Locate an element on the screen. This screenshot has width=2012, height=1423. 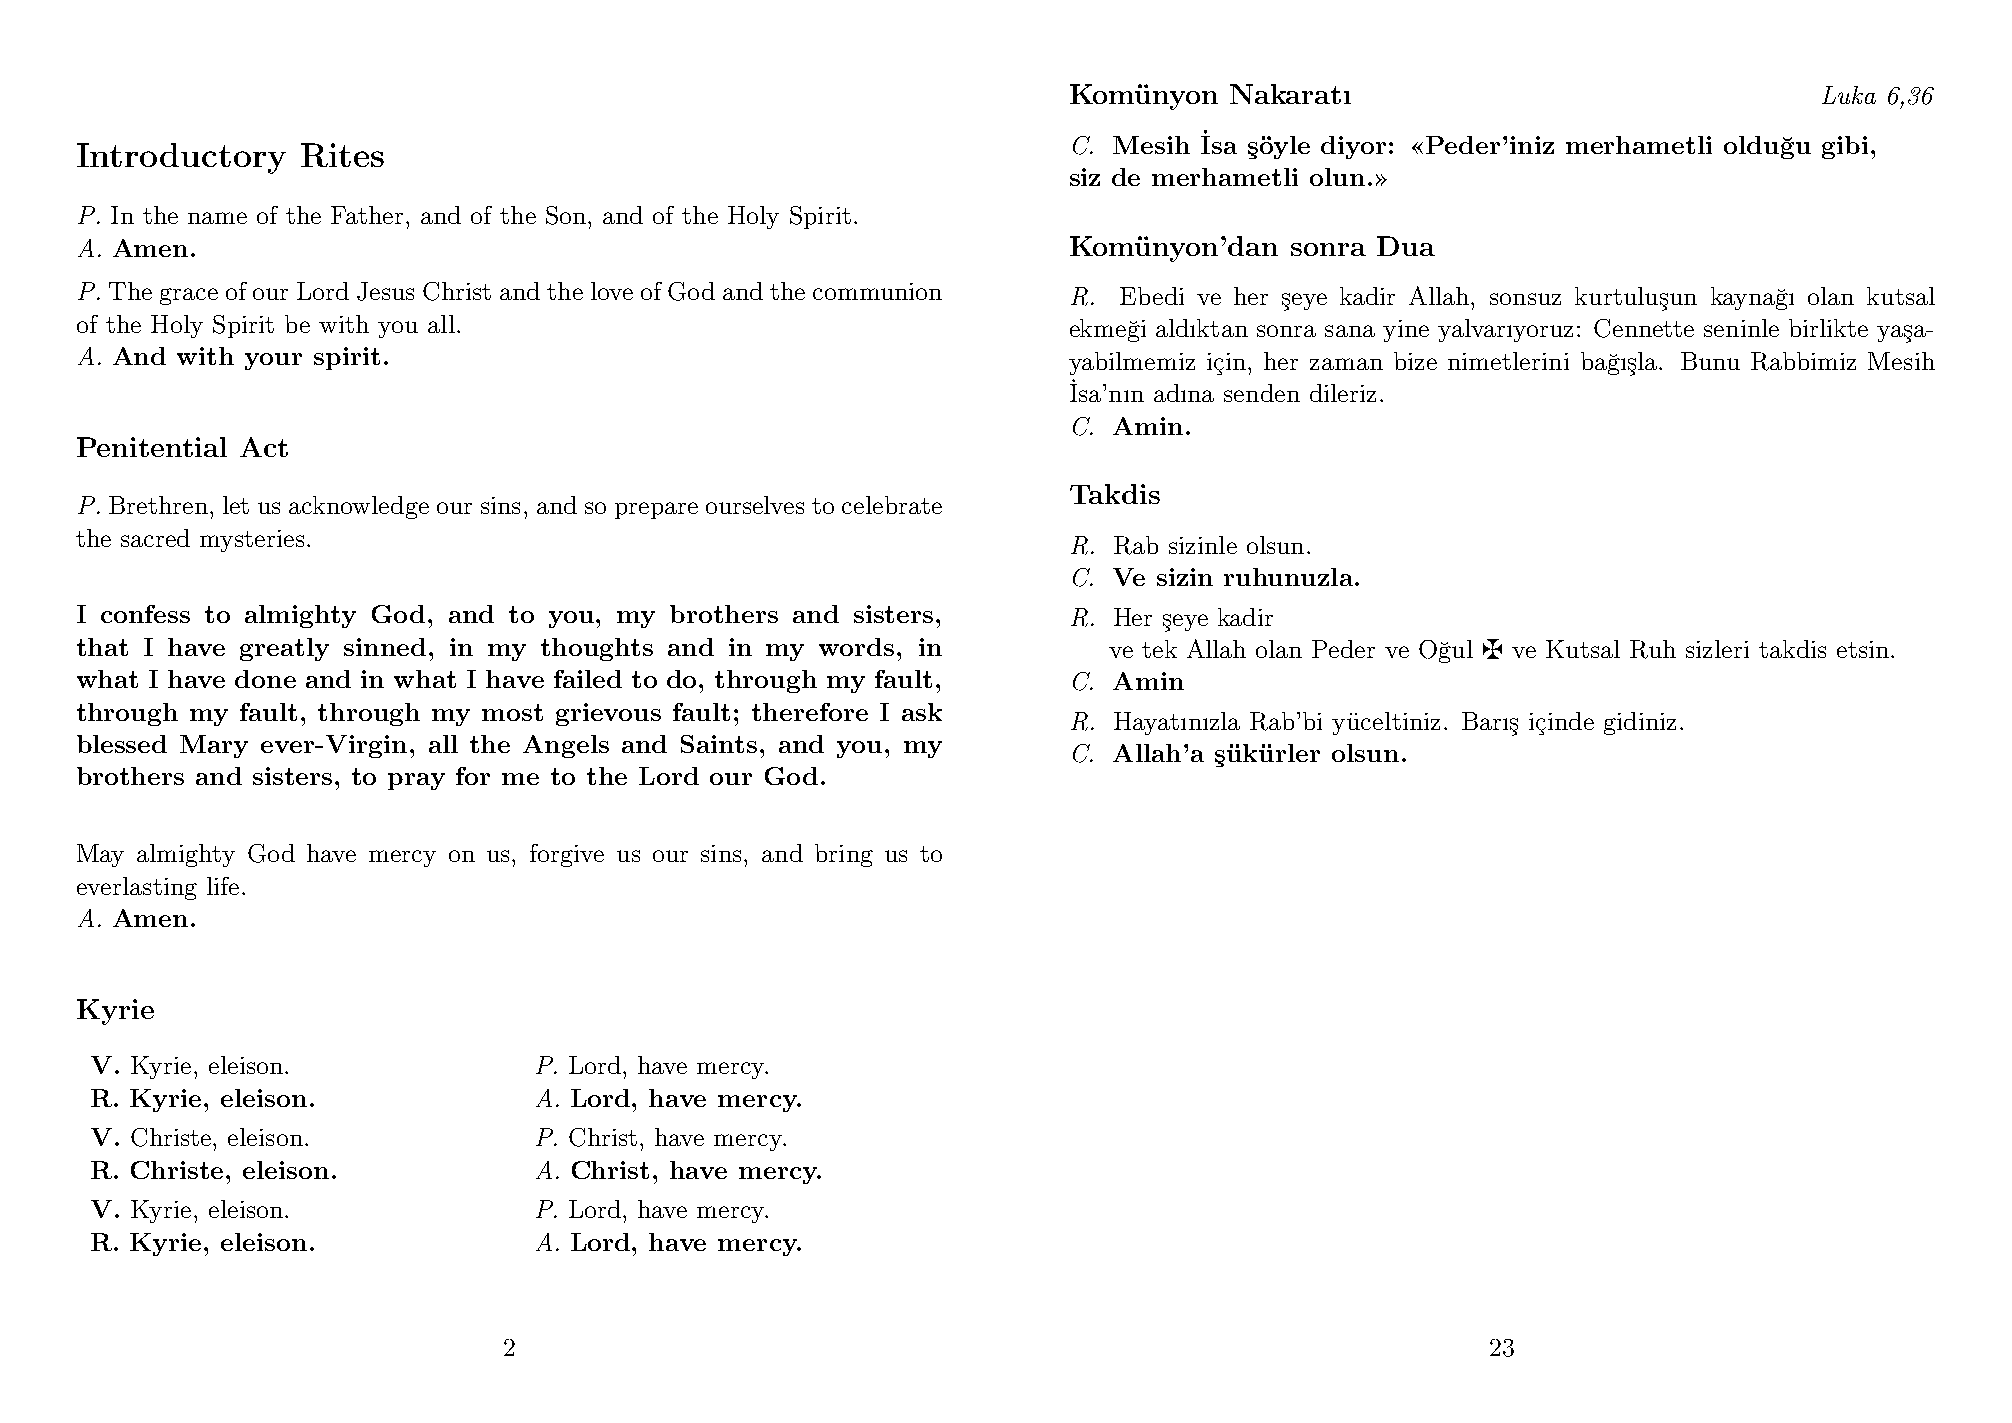
bring is located at coordinates (844, 855).
